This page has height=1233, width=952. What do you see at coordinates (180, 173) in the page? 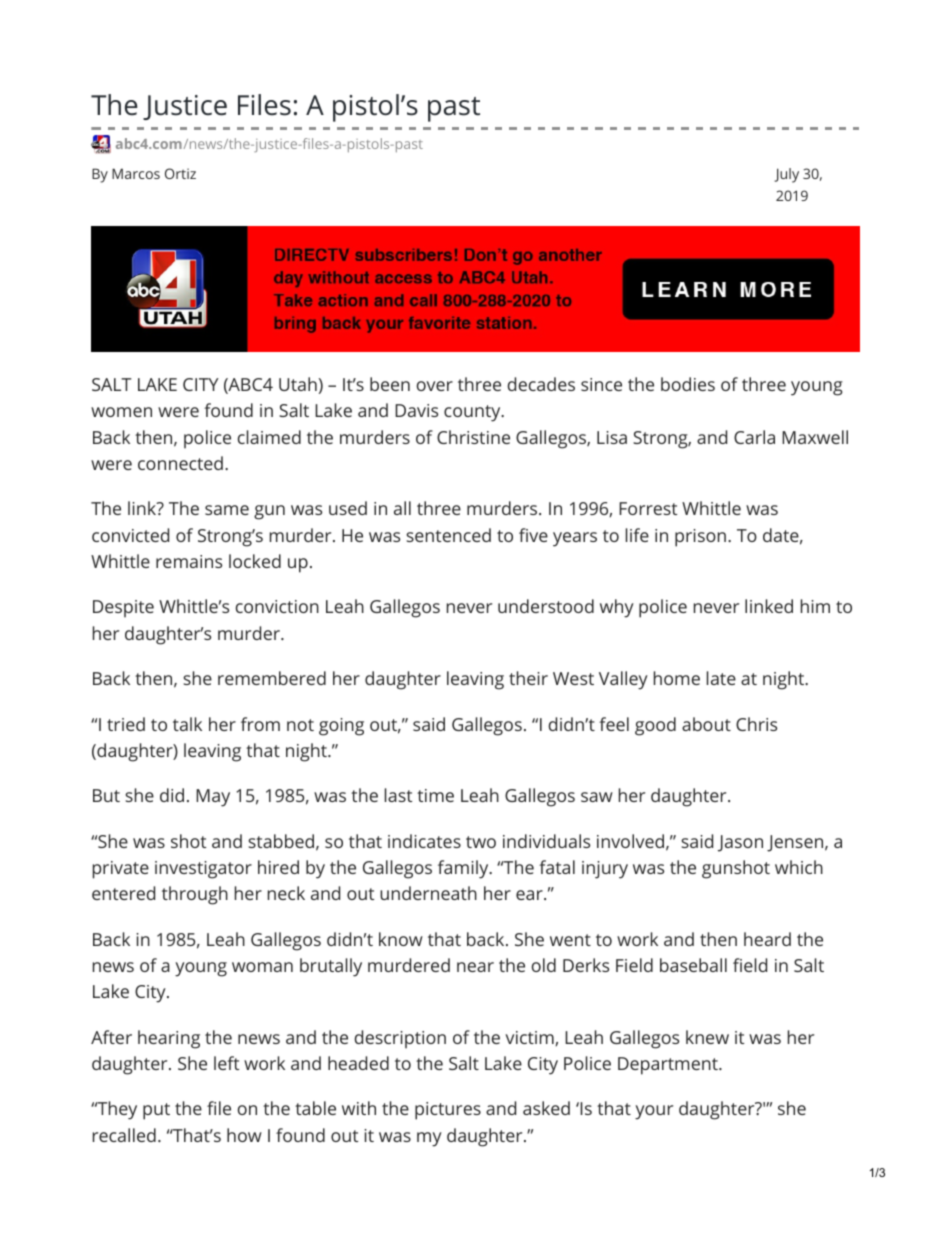
I see `Ortiz` at bounding box center [180, 173].
